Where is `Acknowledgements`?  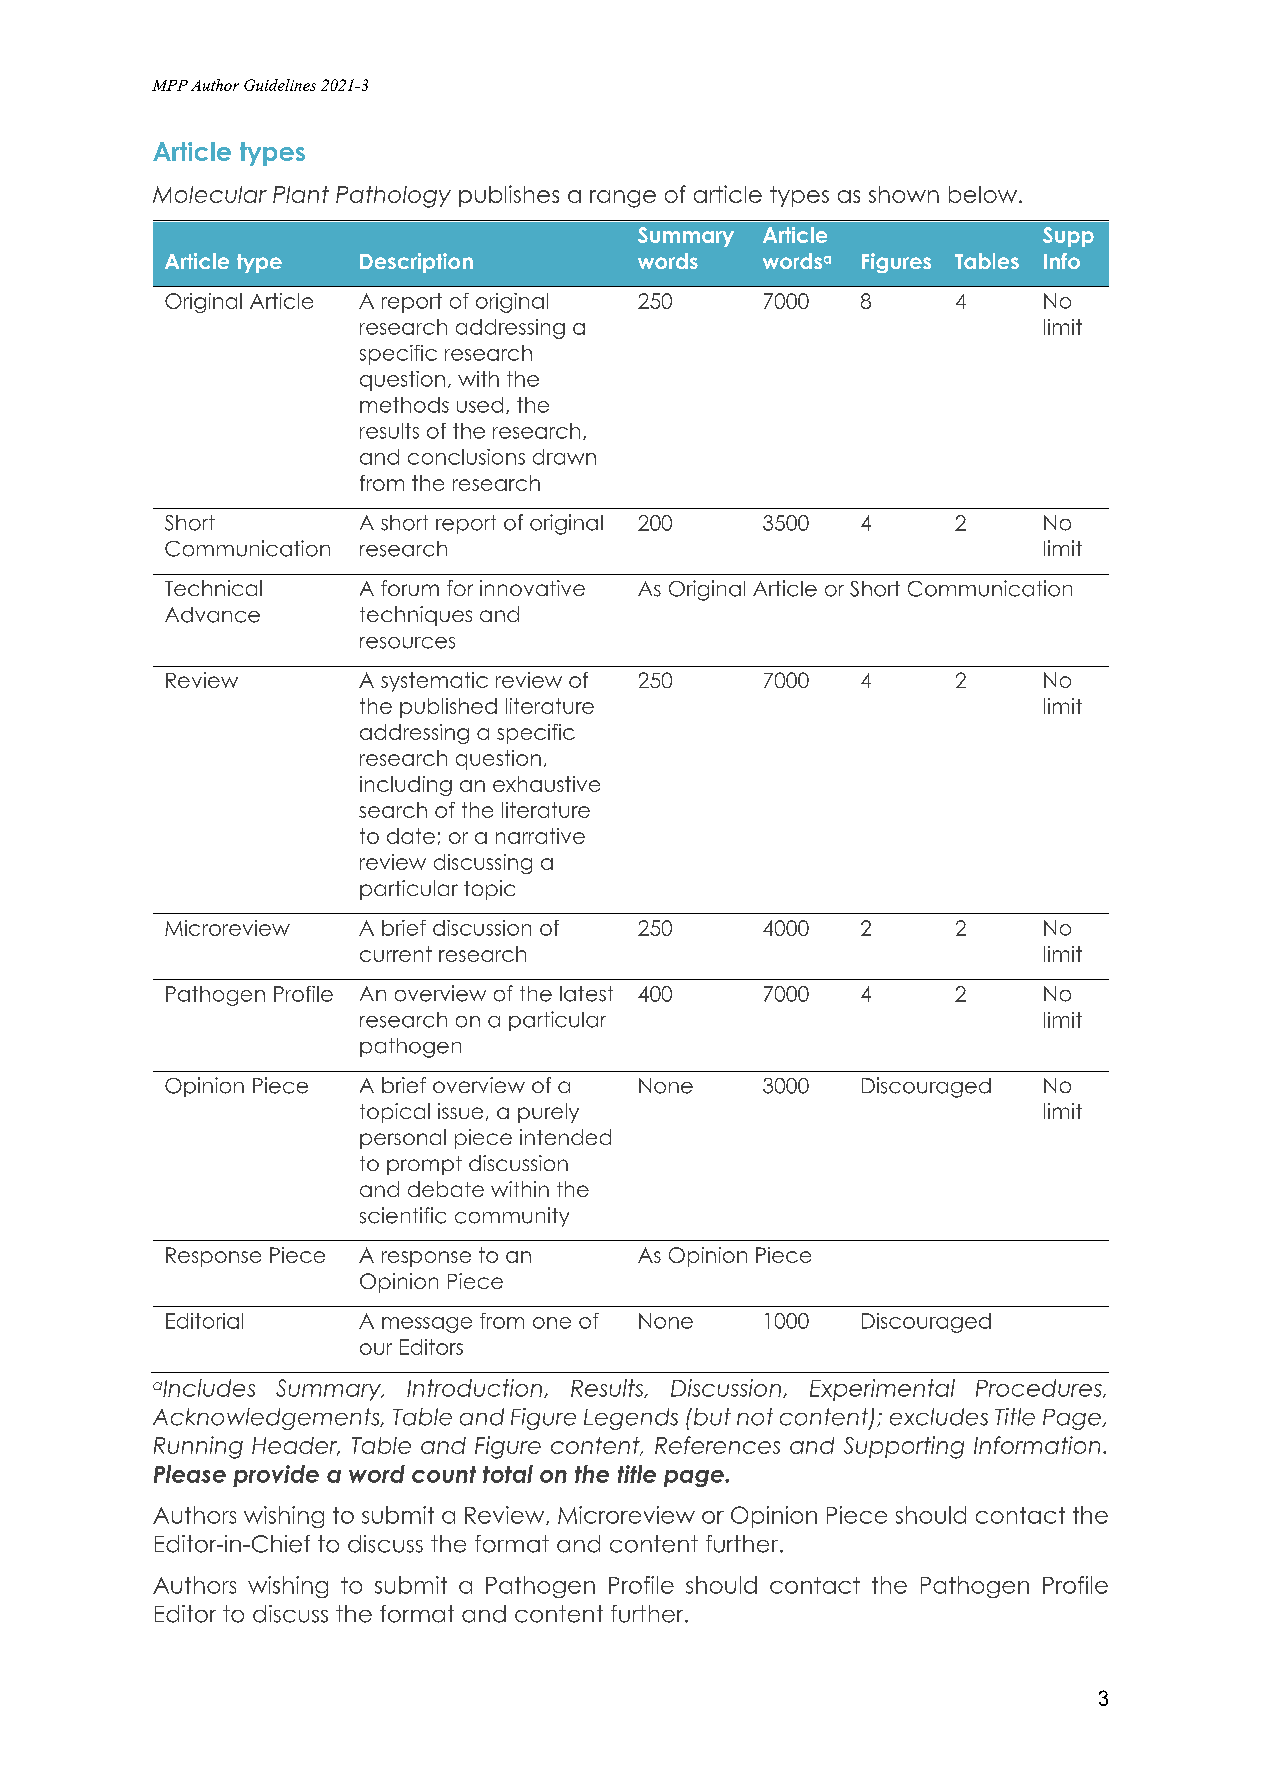 Acknowledgements is located at coordinates (267, 1419).
